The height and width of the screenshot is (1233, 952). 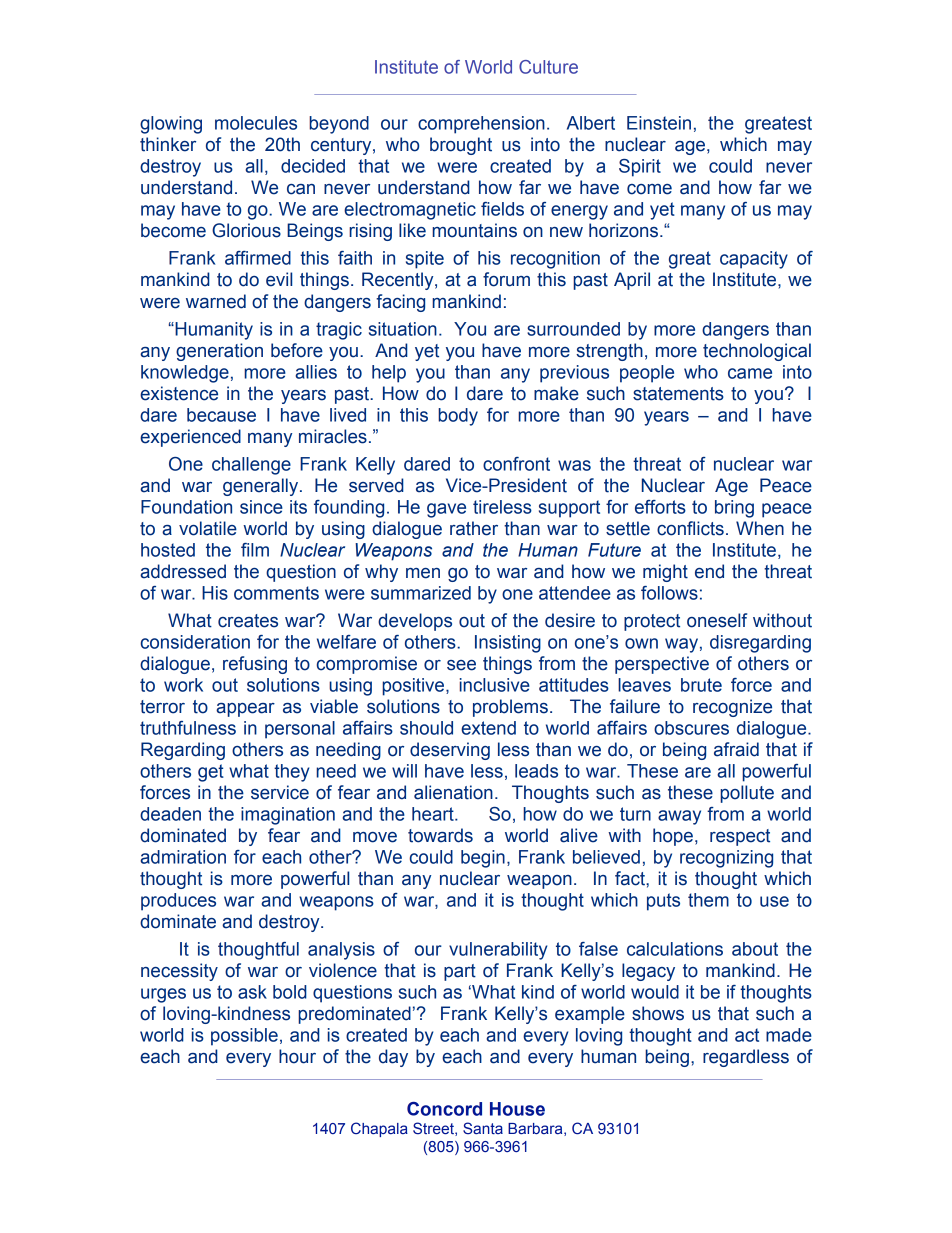 What do you see at coordinates (211, 773) in the screenshot?
I see `get` at bounding box center [211, 773].
